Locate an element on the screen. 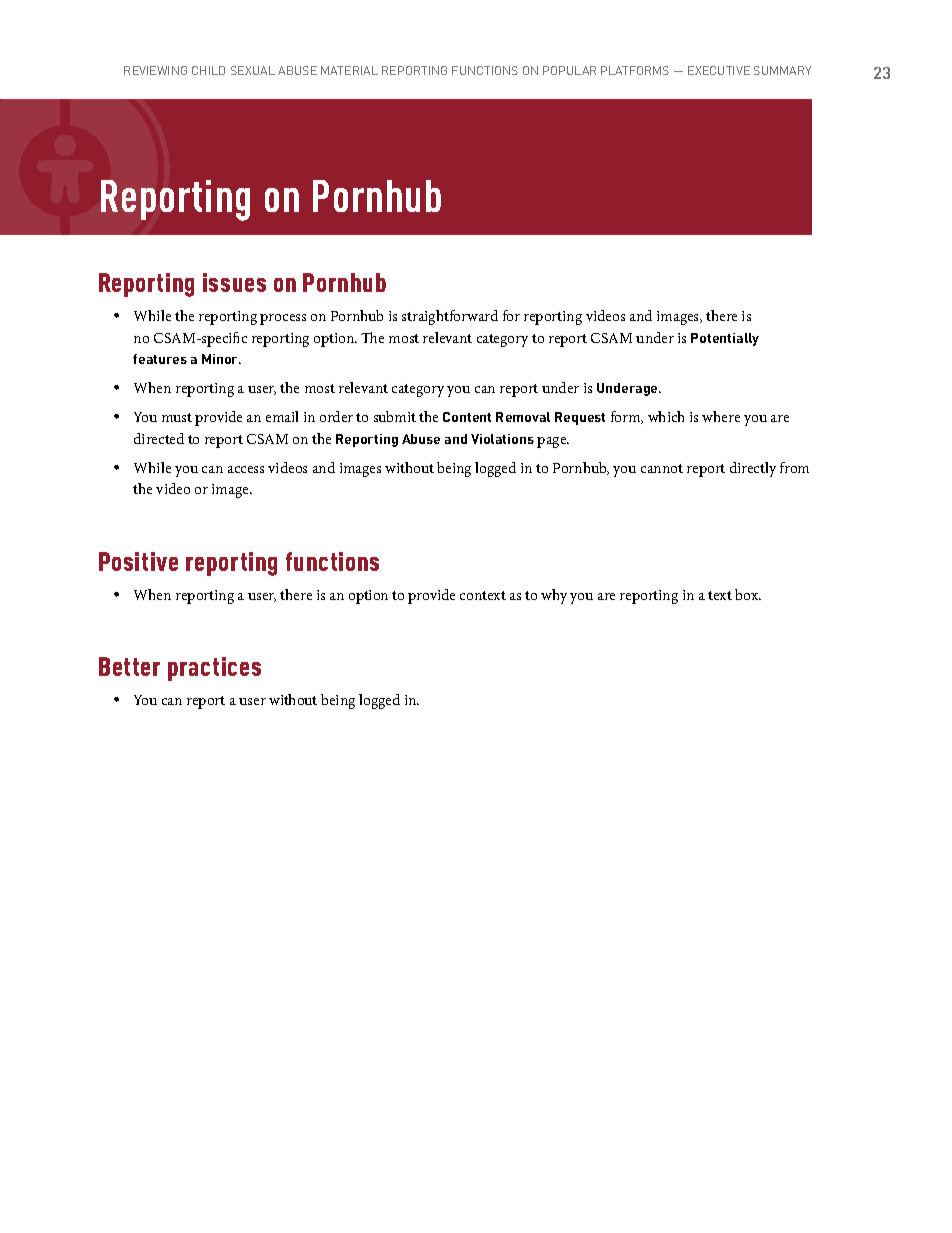  directly is located at coordinates (753, 469).
